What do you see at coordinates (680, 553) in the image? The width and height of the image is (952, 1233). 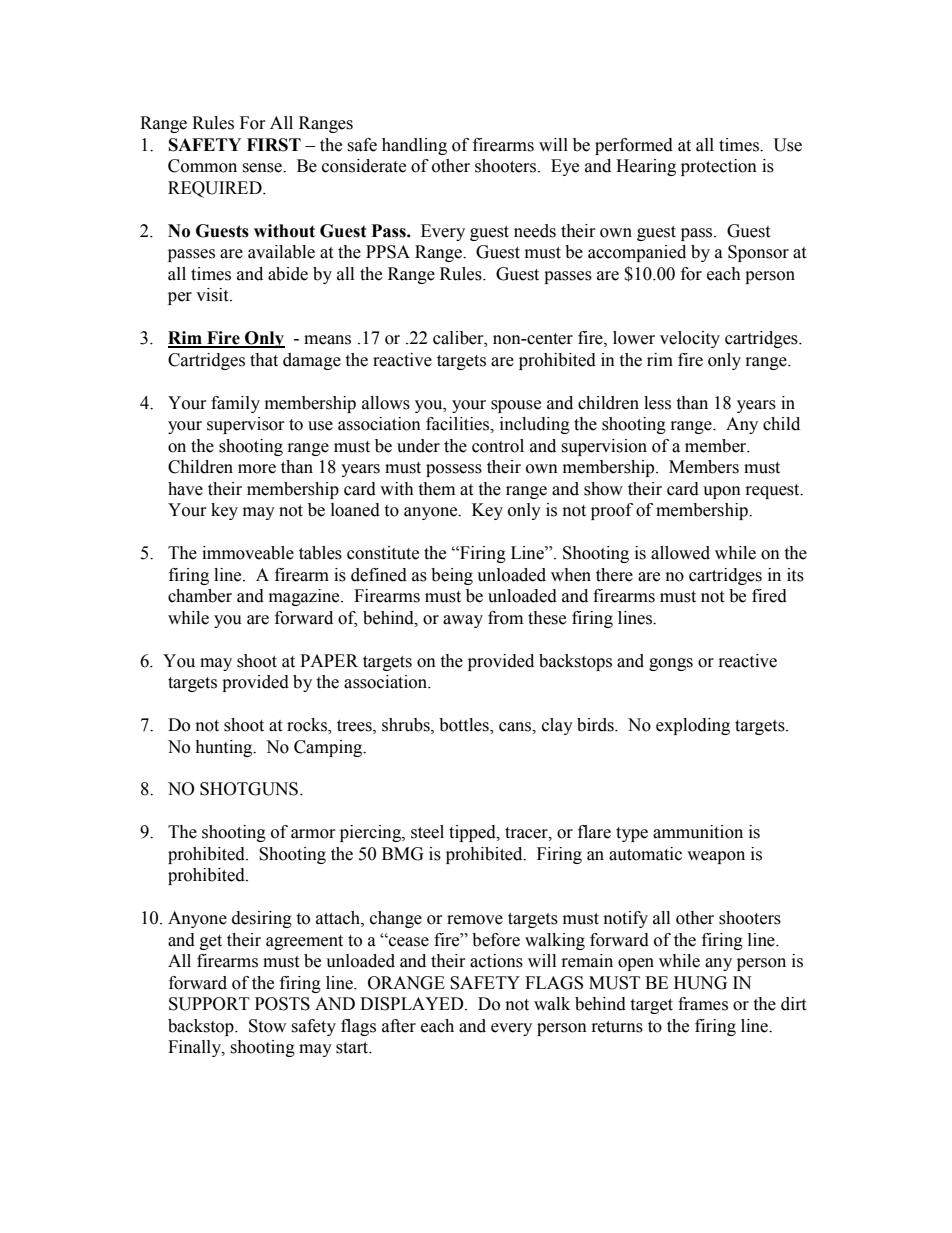 I see `allowed` at bounding box center [680, 553].
